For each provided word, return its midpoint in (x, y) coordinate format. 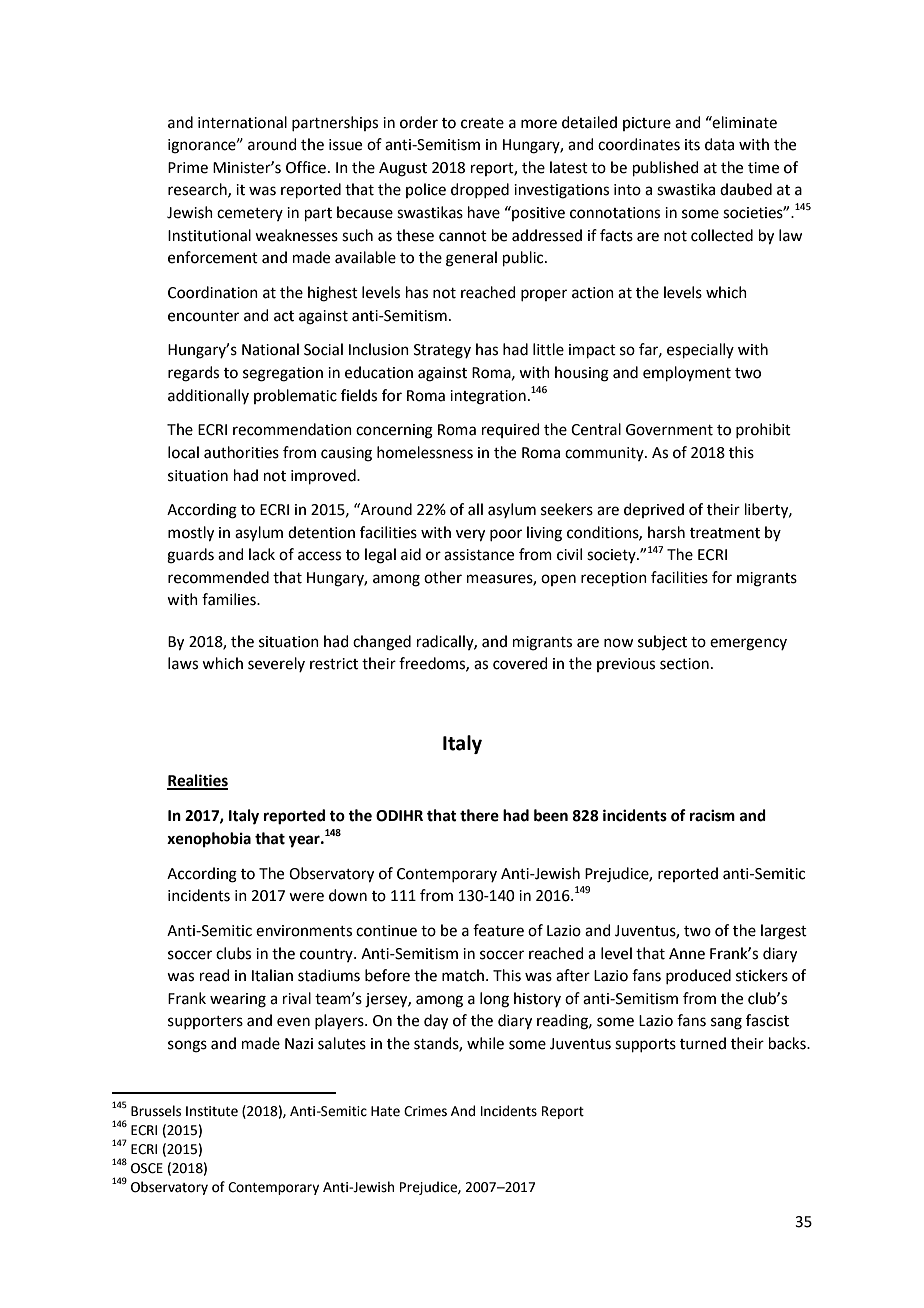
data (719, 144)
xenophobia (209, 840)
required (511, 430)
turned (703, 1043)
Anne (687, 954)
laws (183, 663)
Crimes (425, 1111)
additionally (208, 396)
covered (520, 663)
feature (498, 930)
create (482, 123)
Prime (188, 168)
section (684, 664)
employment (687, 374)
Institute (212, 1111)
